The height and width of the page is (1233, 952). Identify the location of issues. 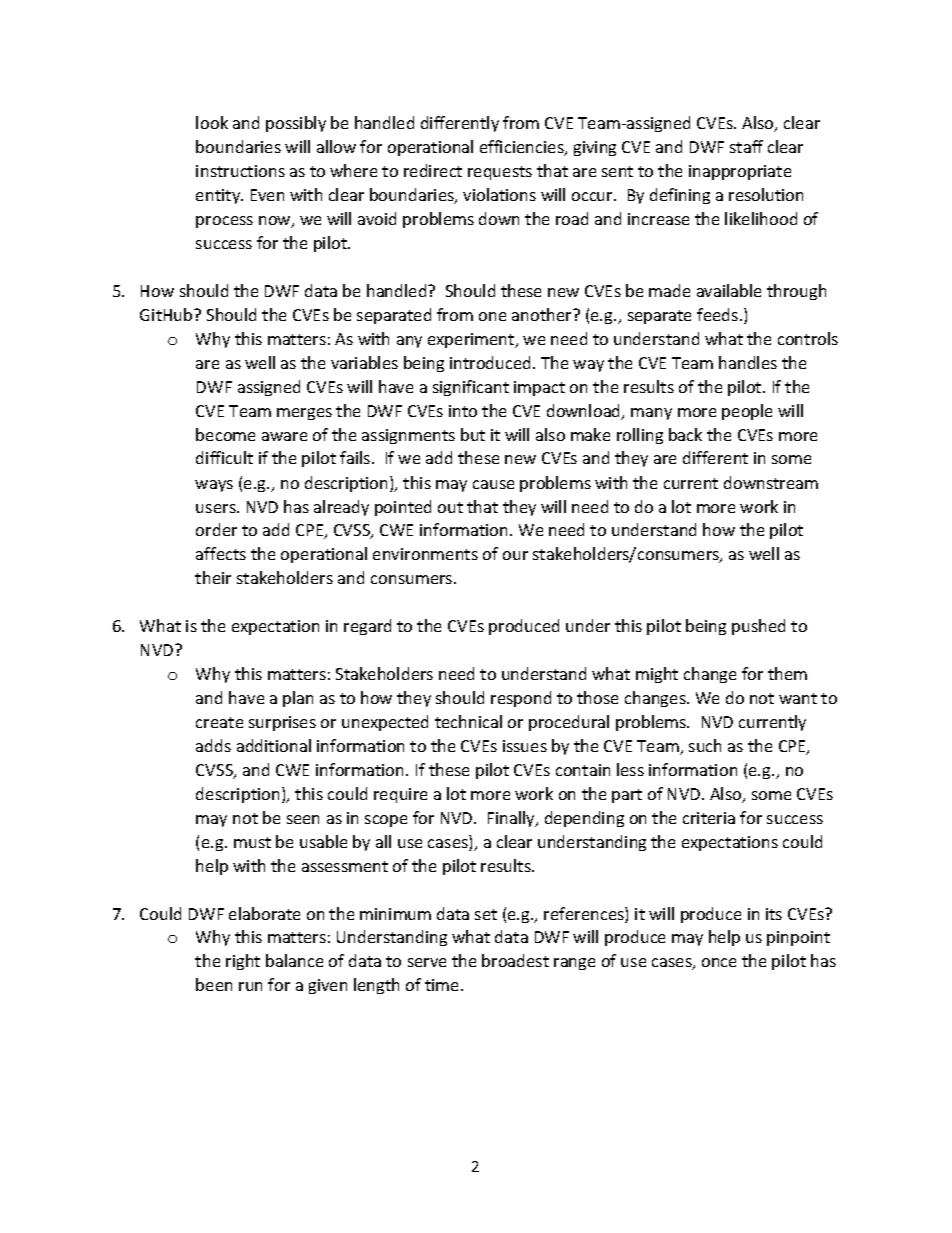
(525, 746).
